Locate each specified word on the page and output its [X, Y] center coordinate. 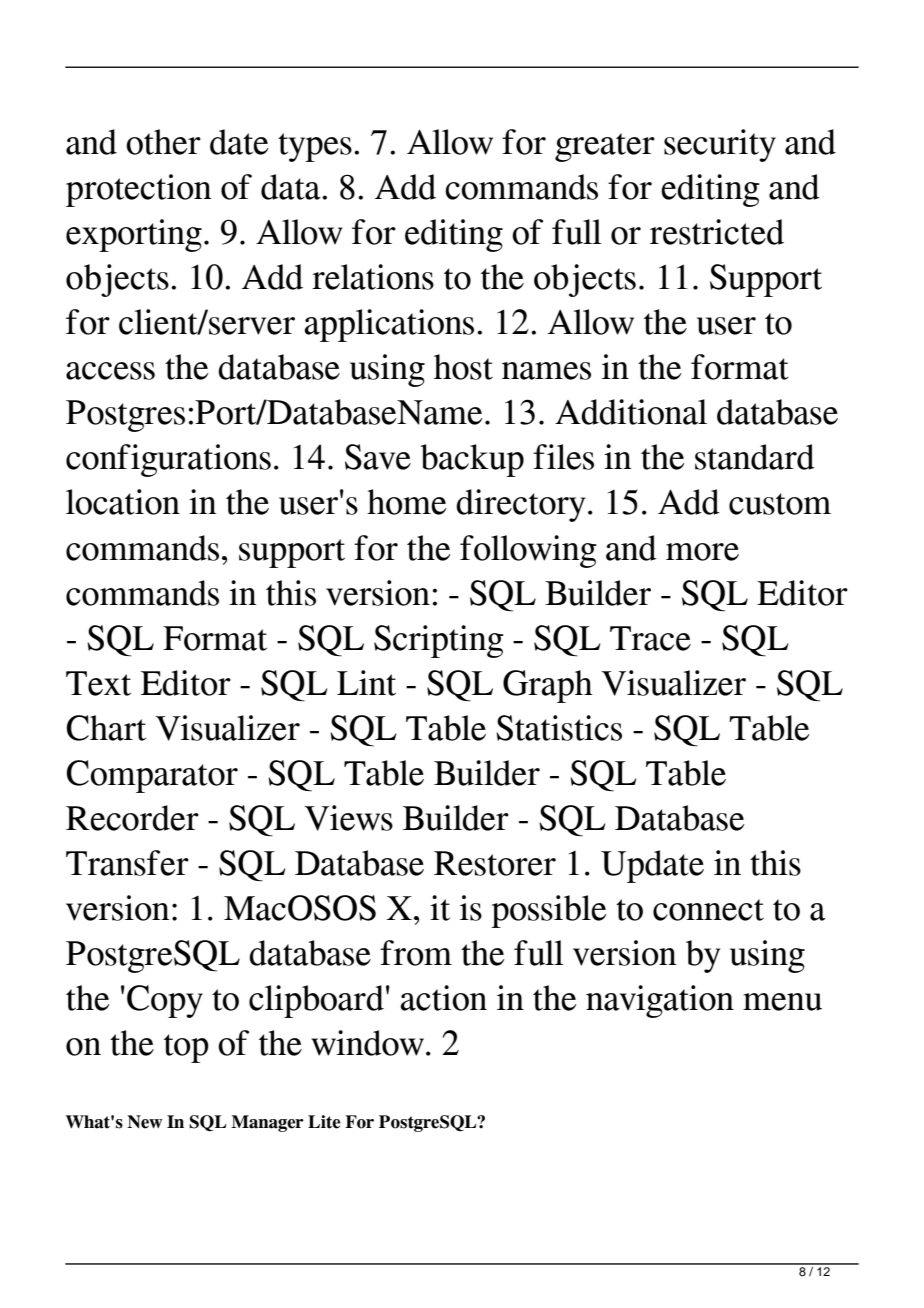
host [463, 367]
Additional [631, 412]
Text [98, 683]
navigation [660, 1001]
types [315, 147]
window [367, 1043]
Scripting [439, 641]
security [720, 145]
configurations [168, 460]
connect [708, 910]
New [145, 1122]
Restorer [495, 863]
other [163, 142]
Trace [650, 638]
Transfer [127, 863]
